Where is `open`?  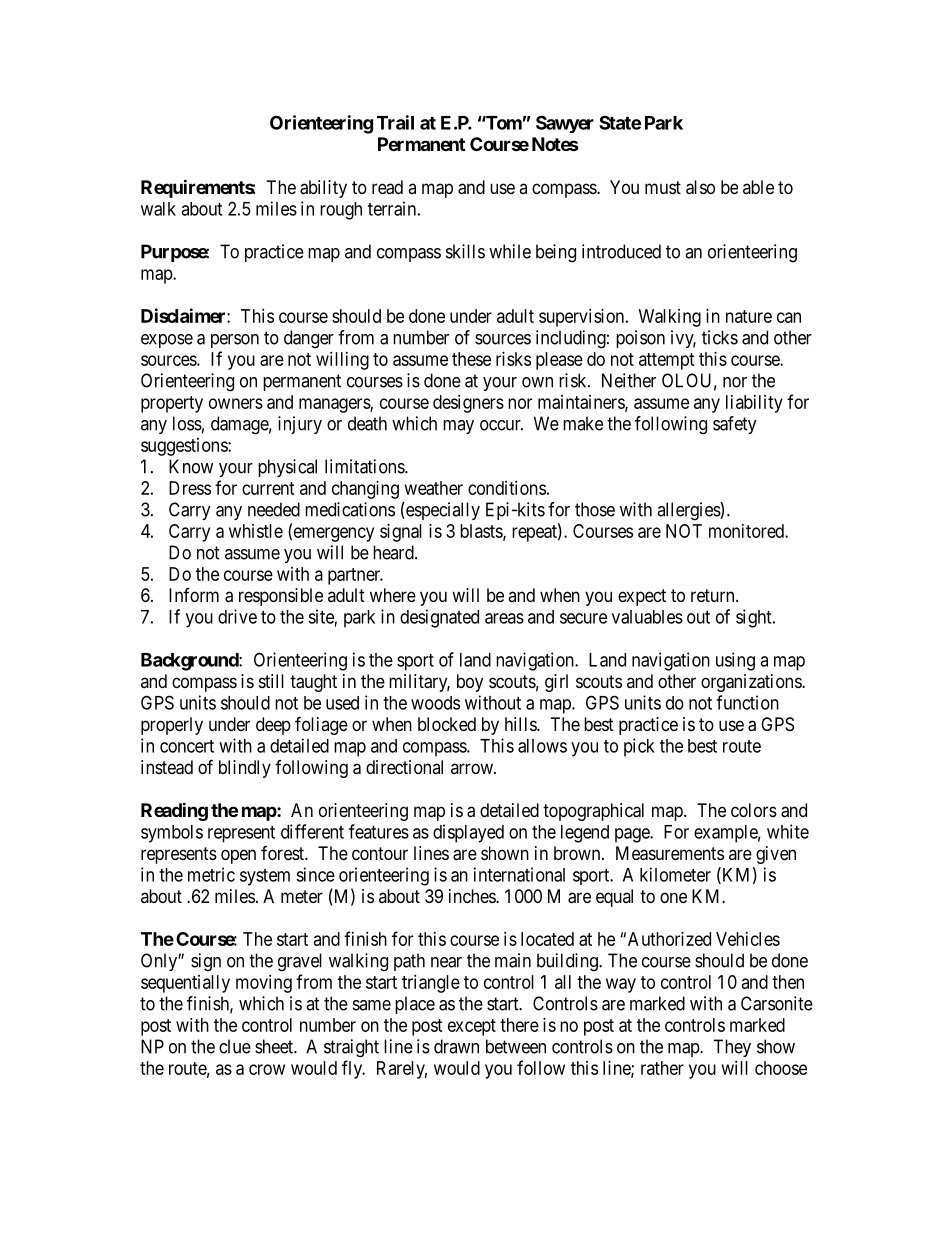
open is located at coordinates (238, 856).
